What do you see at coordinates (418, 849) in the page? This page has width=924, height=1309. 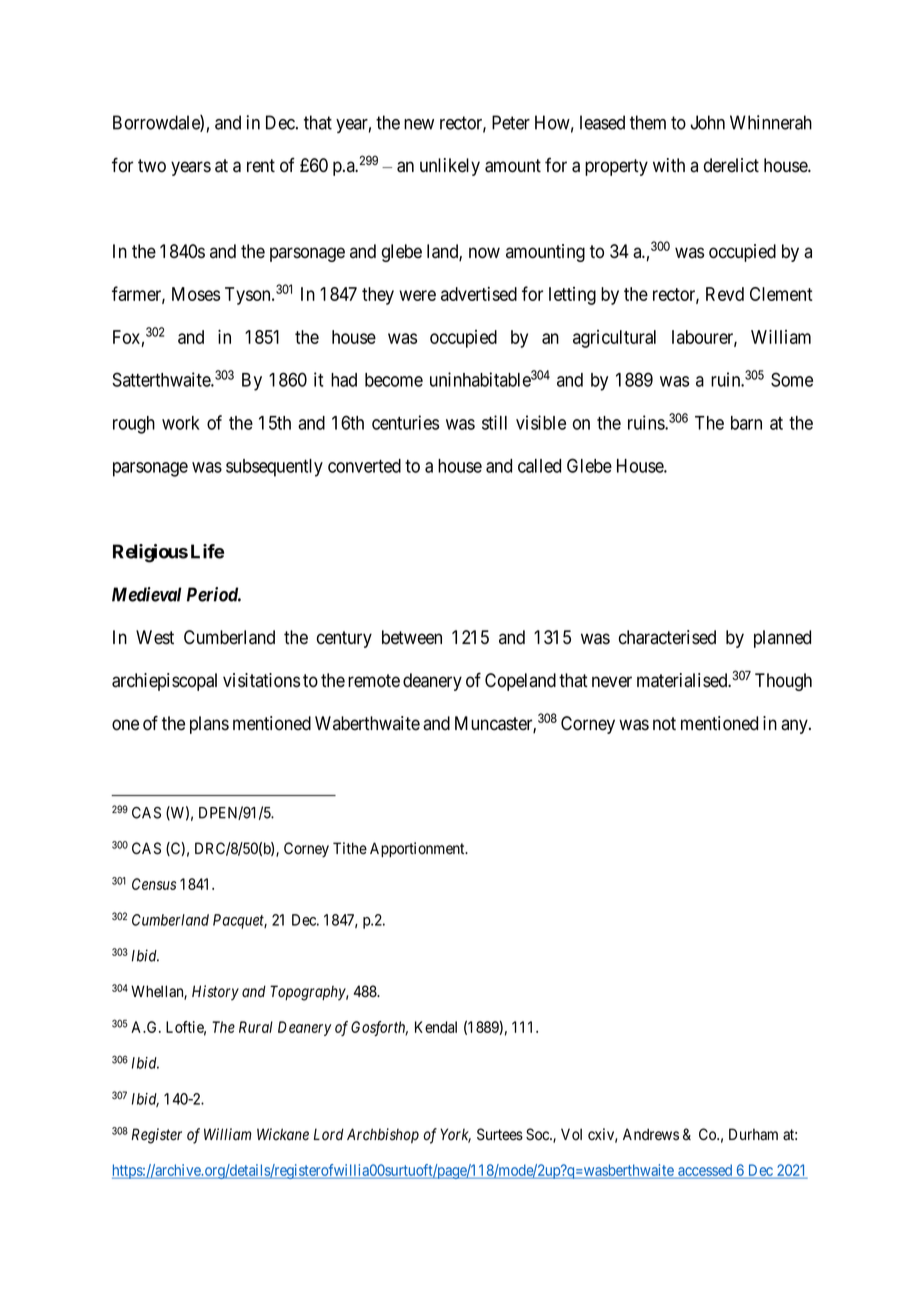 I see `Apportionment` at bounding box center [418, 849].
